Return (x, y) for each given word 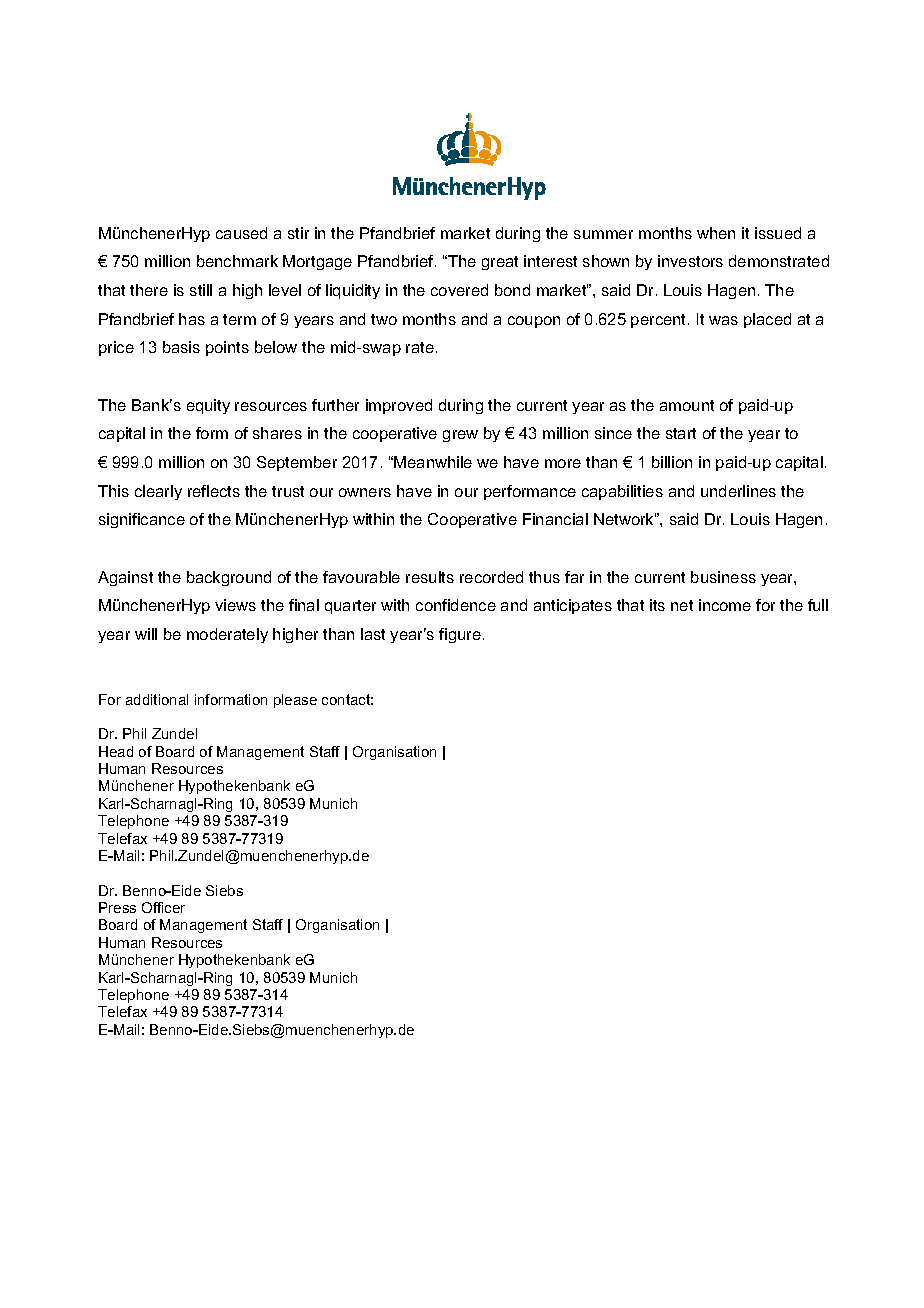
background (229, 578)
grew (460, 436)
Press (117, 907)
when (716, 233)
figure (460, 635)
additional (157, 699)
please (295, 701)
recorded (491, 577)
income (725, 605)
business (723, 577)
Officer (163, 907)
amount (687, 405)
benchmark (237, 261)
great (500, 263)
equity (208, 406)
